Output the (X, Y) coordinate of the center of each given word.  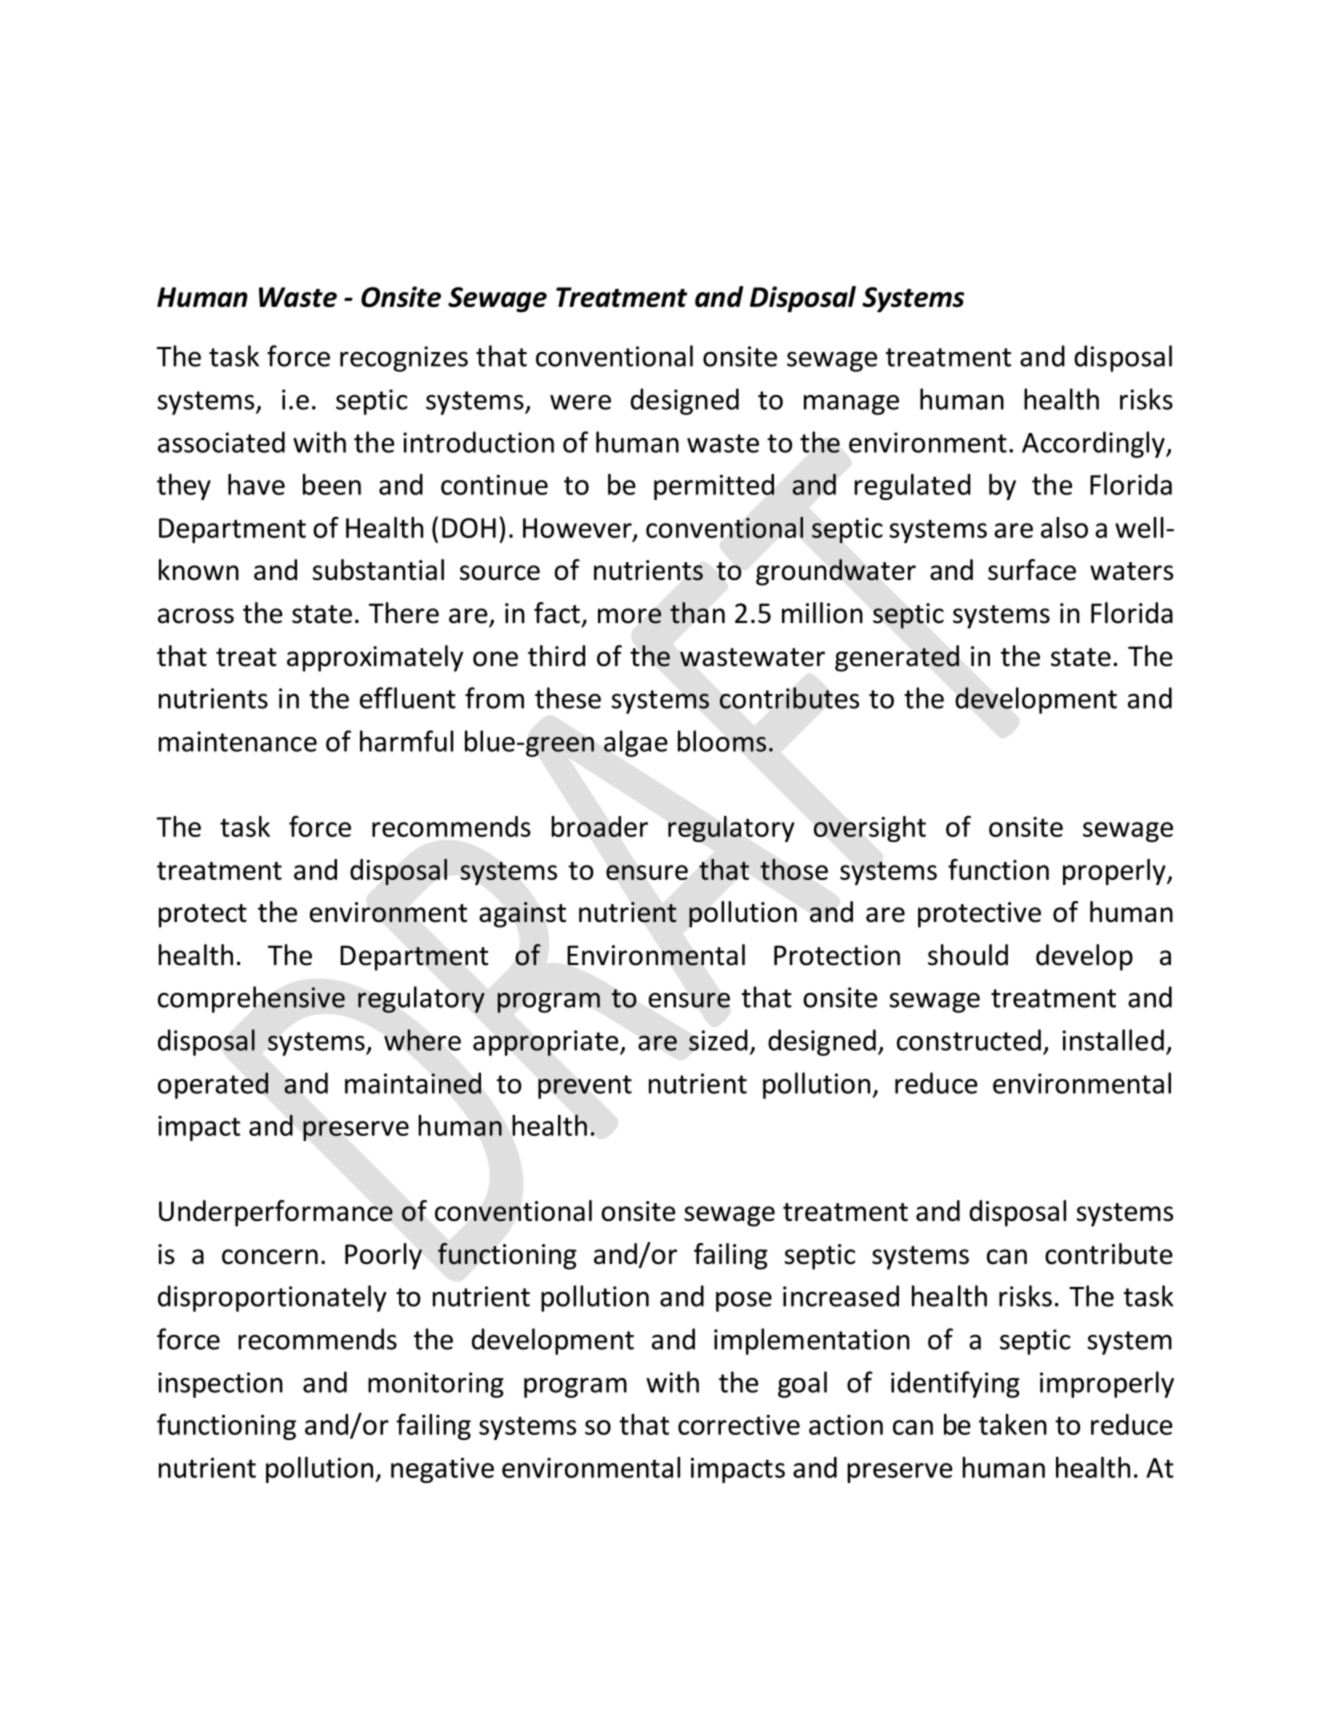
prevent (585, 1087)
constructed (969, 1040)
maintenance (238, 741)
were (580, 402)
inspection (220, 1385)
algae (636, 743)
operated (213, 1085)
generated (897, 658)
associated (221, 442)
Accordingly (1094, 444)
